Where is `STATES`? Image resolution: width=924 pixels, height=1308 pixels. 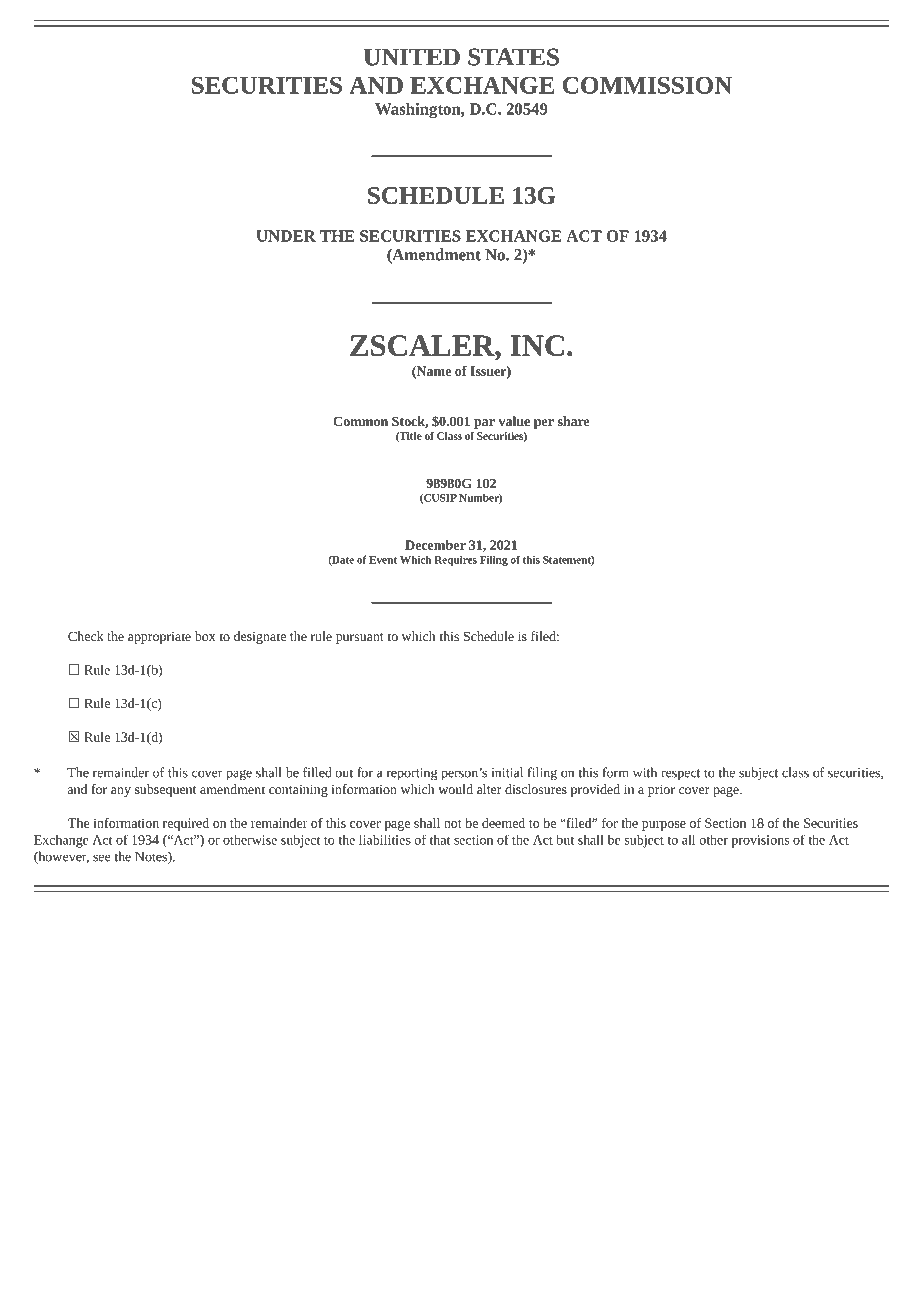
STATES is located at coordinates (513, 57).
